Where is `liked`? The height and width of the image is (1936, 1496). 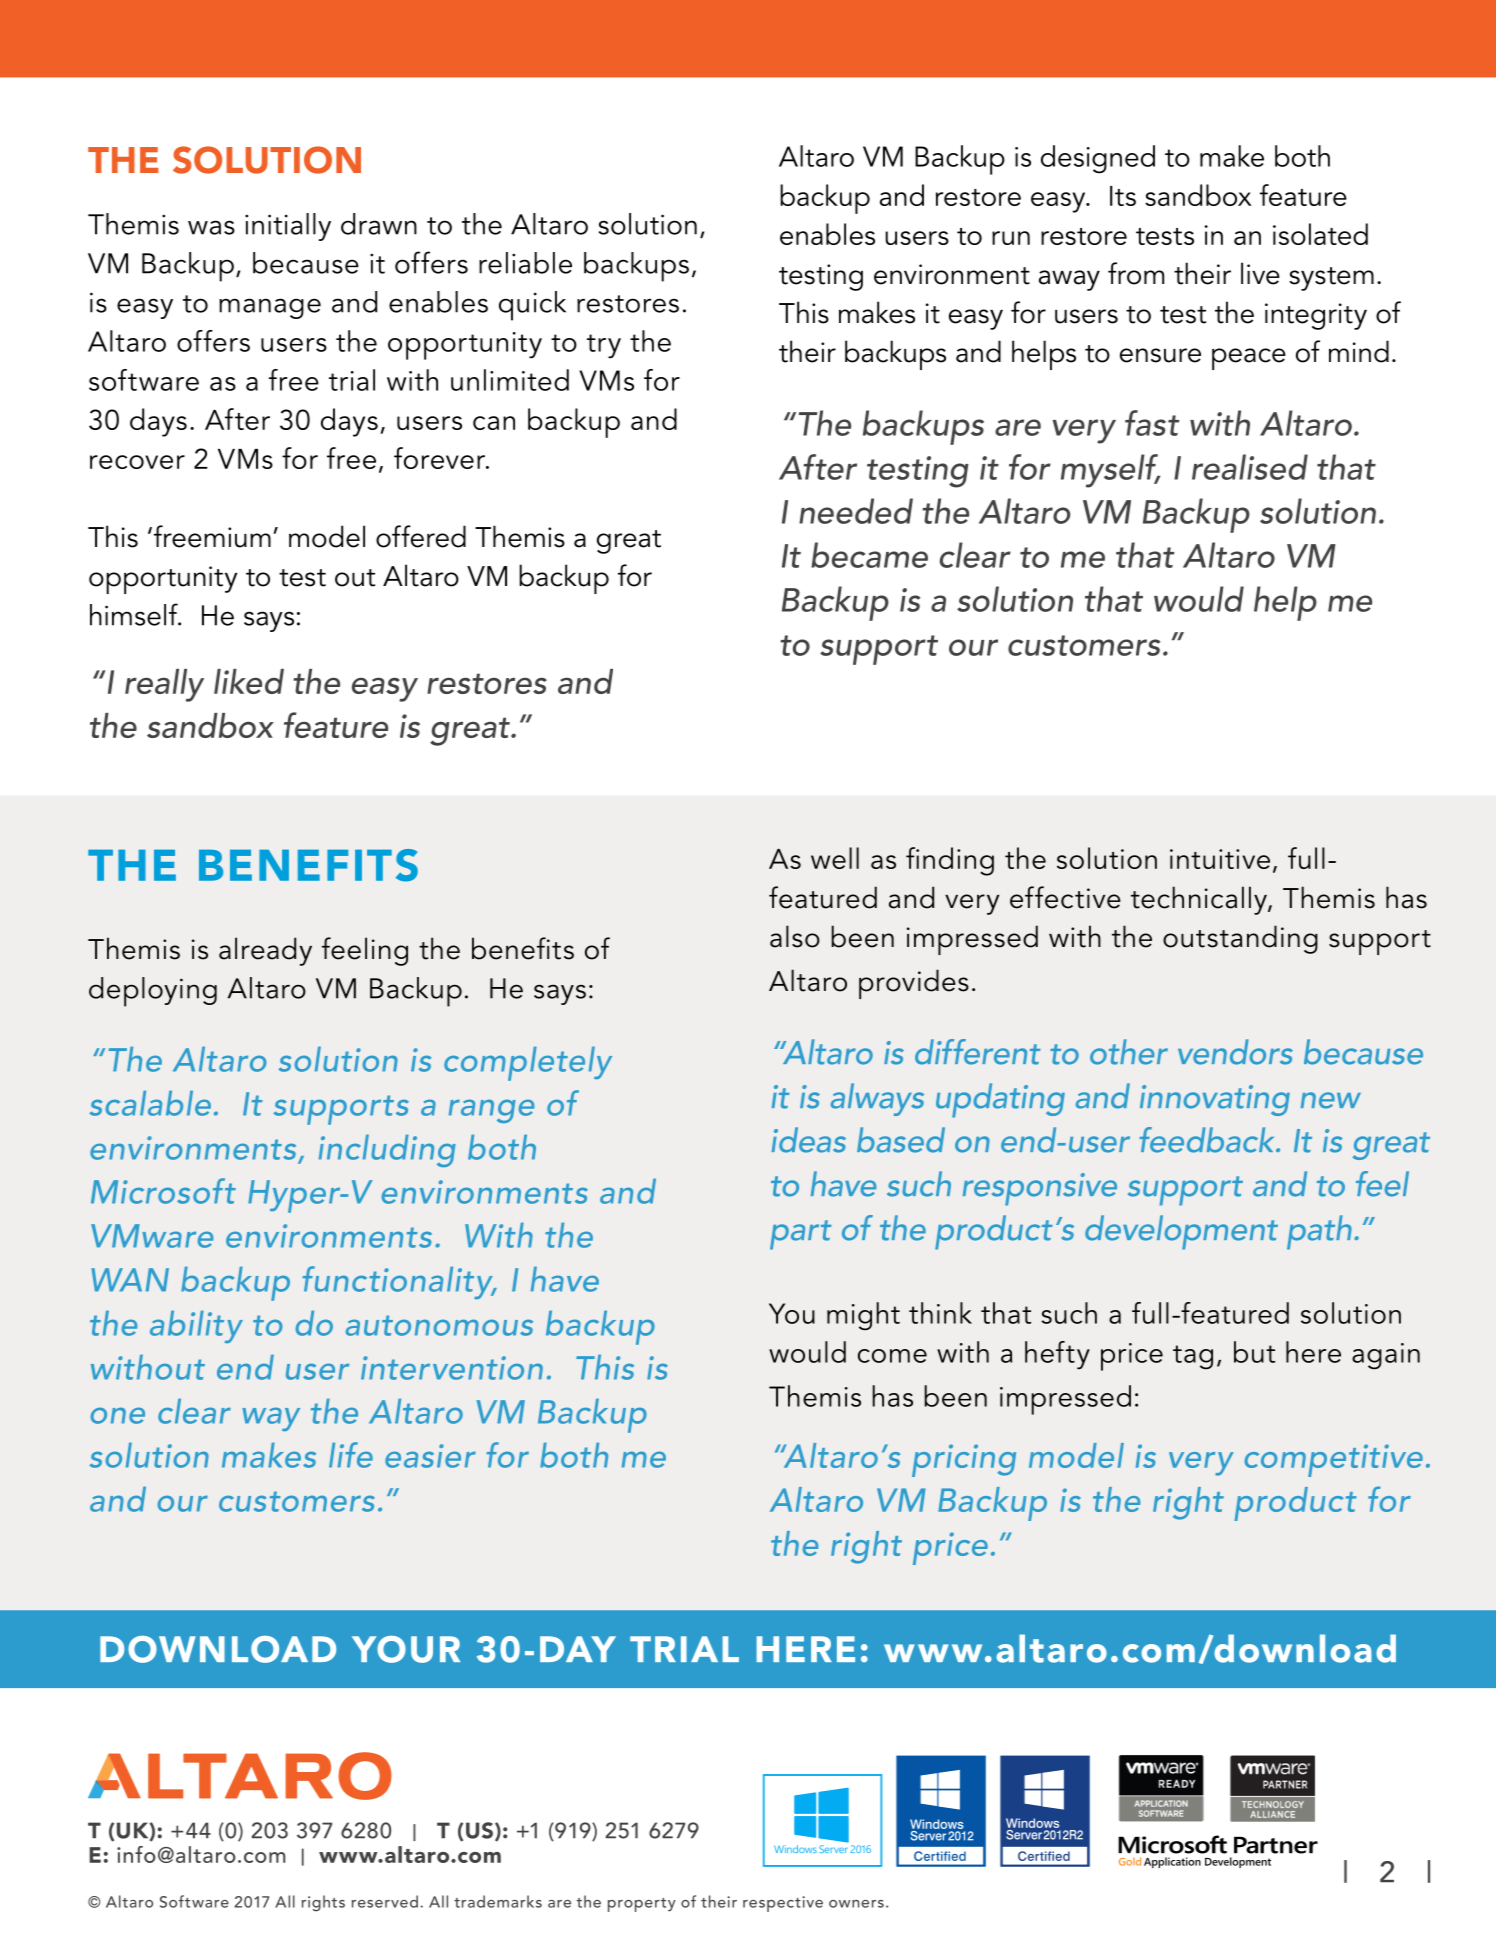
liked is located at coordinates (249, 681).
